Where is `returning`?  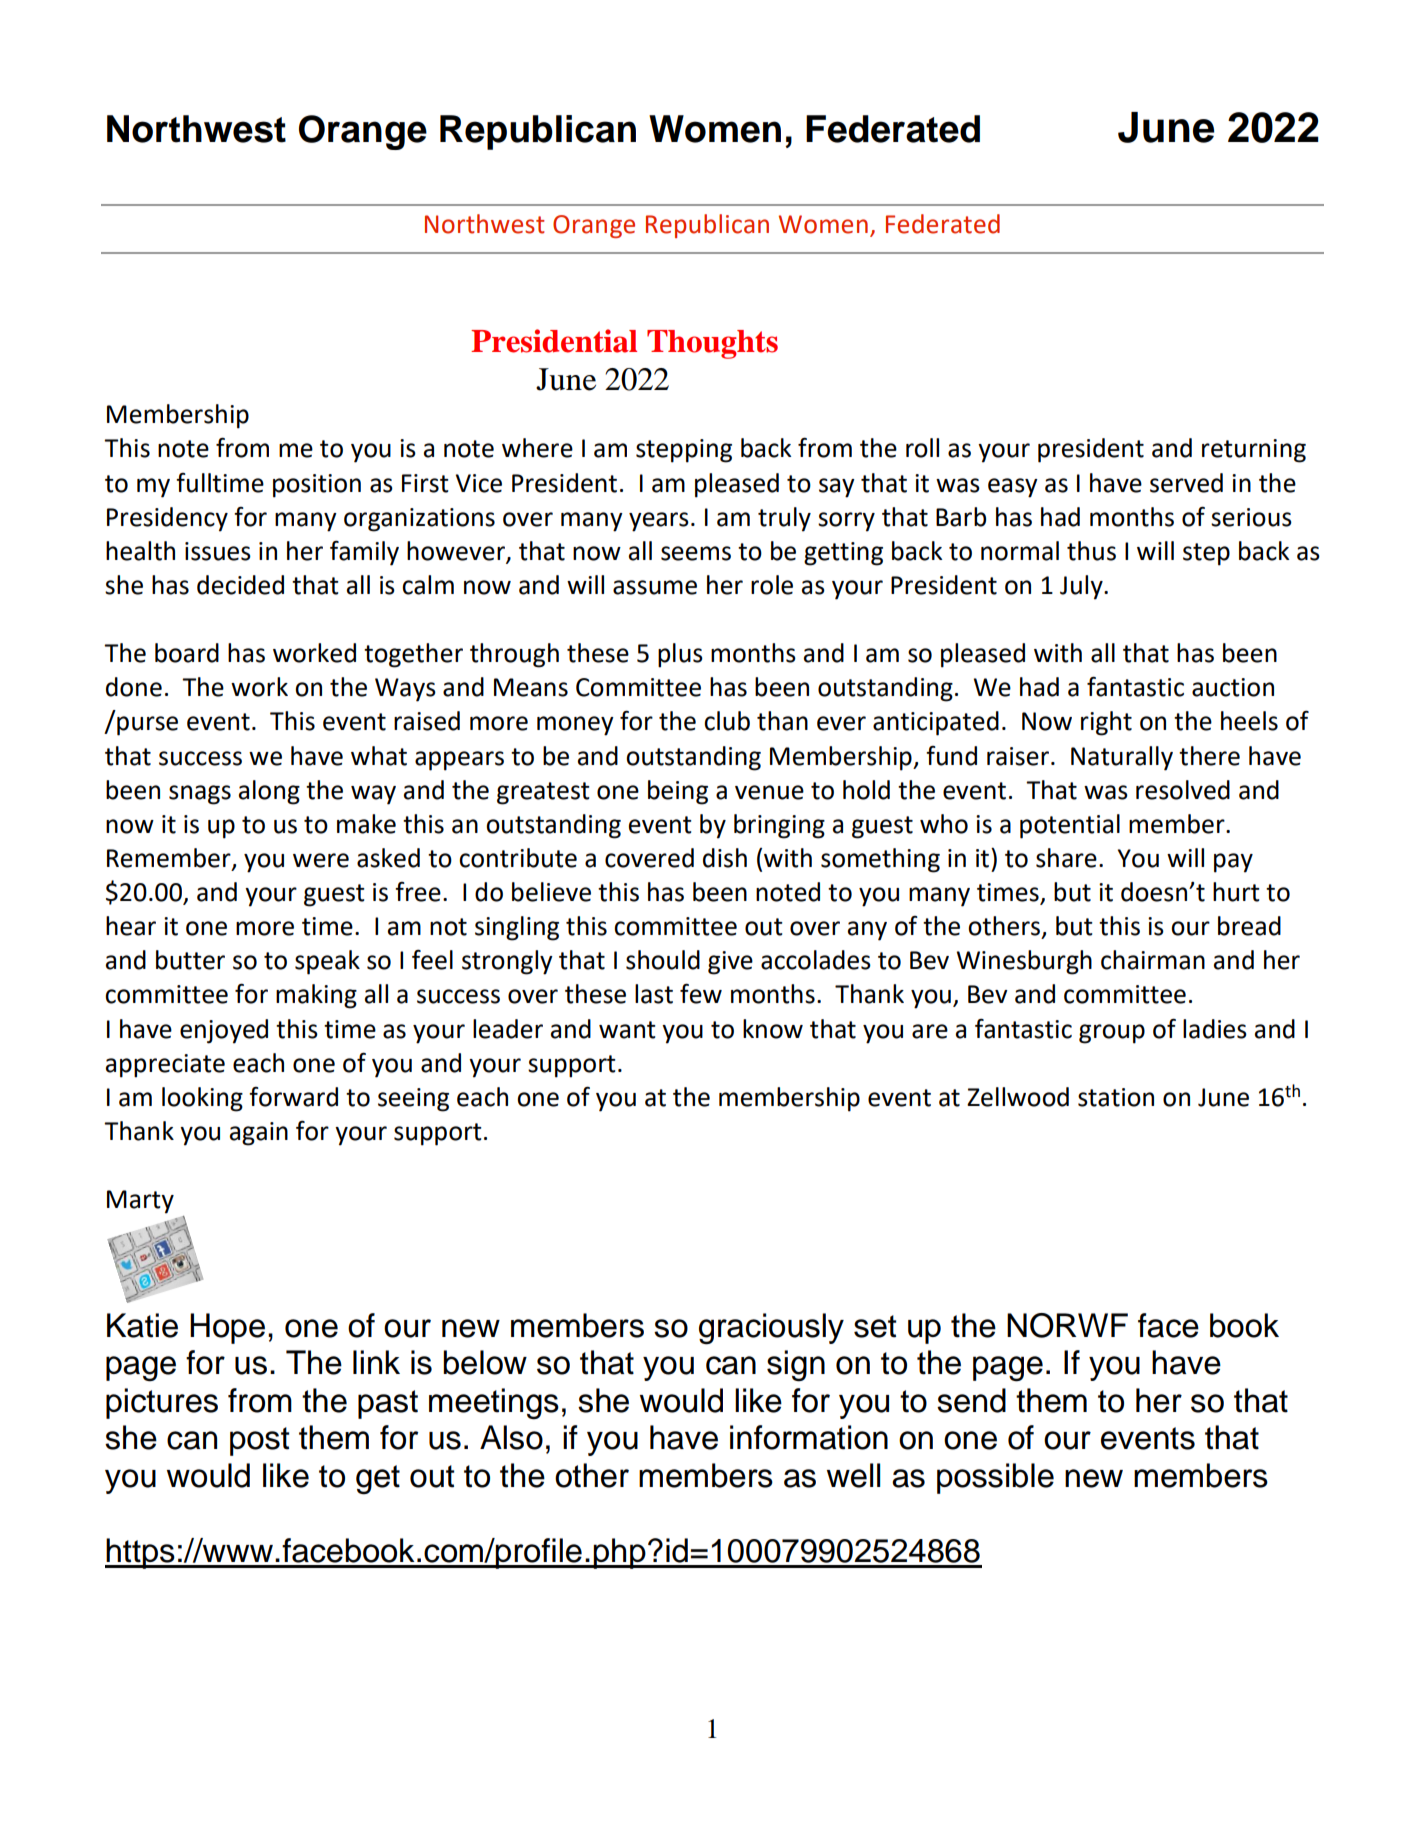 returning is located at coordinates (1254, 451).
